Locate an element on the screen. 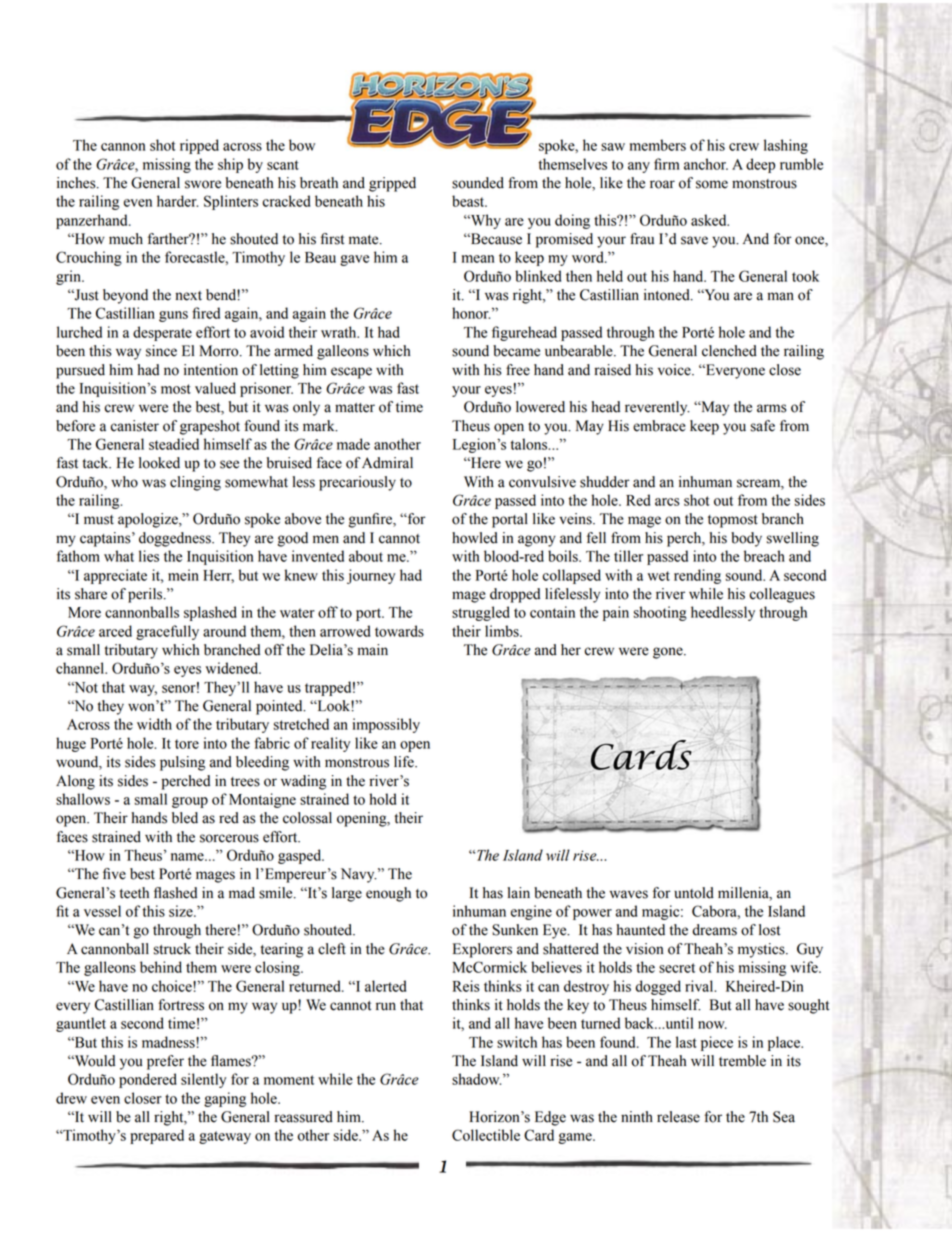 The width and height of the screenshot is (952, 1233). canister is located at coordinates (134, 426).
